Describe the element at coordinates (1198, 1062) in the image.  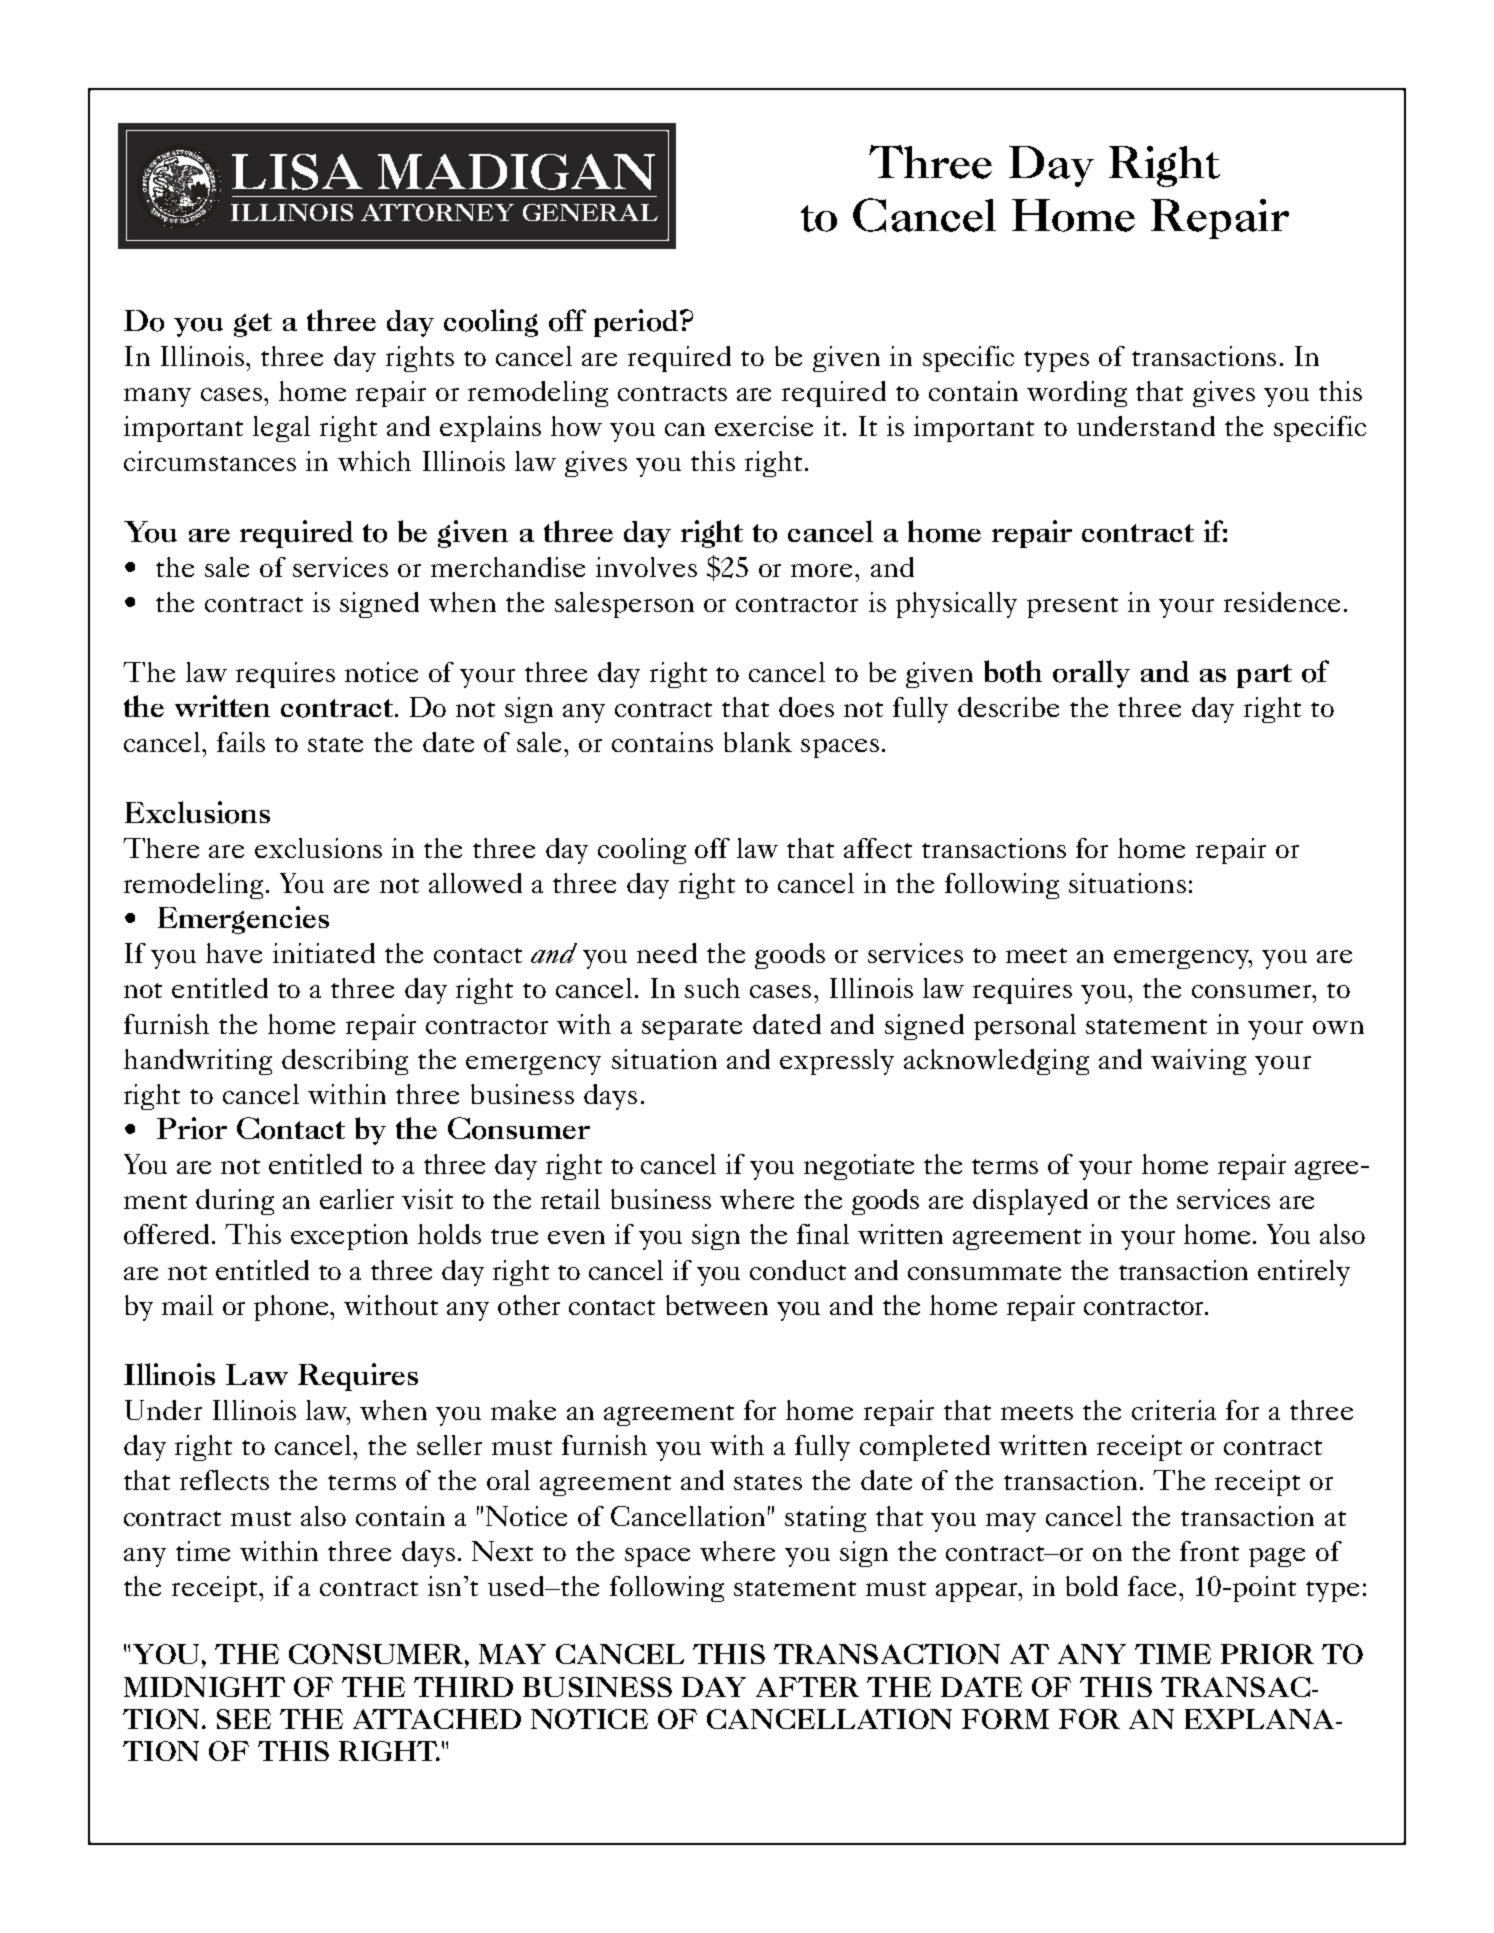
I see `waiving` at that location.
